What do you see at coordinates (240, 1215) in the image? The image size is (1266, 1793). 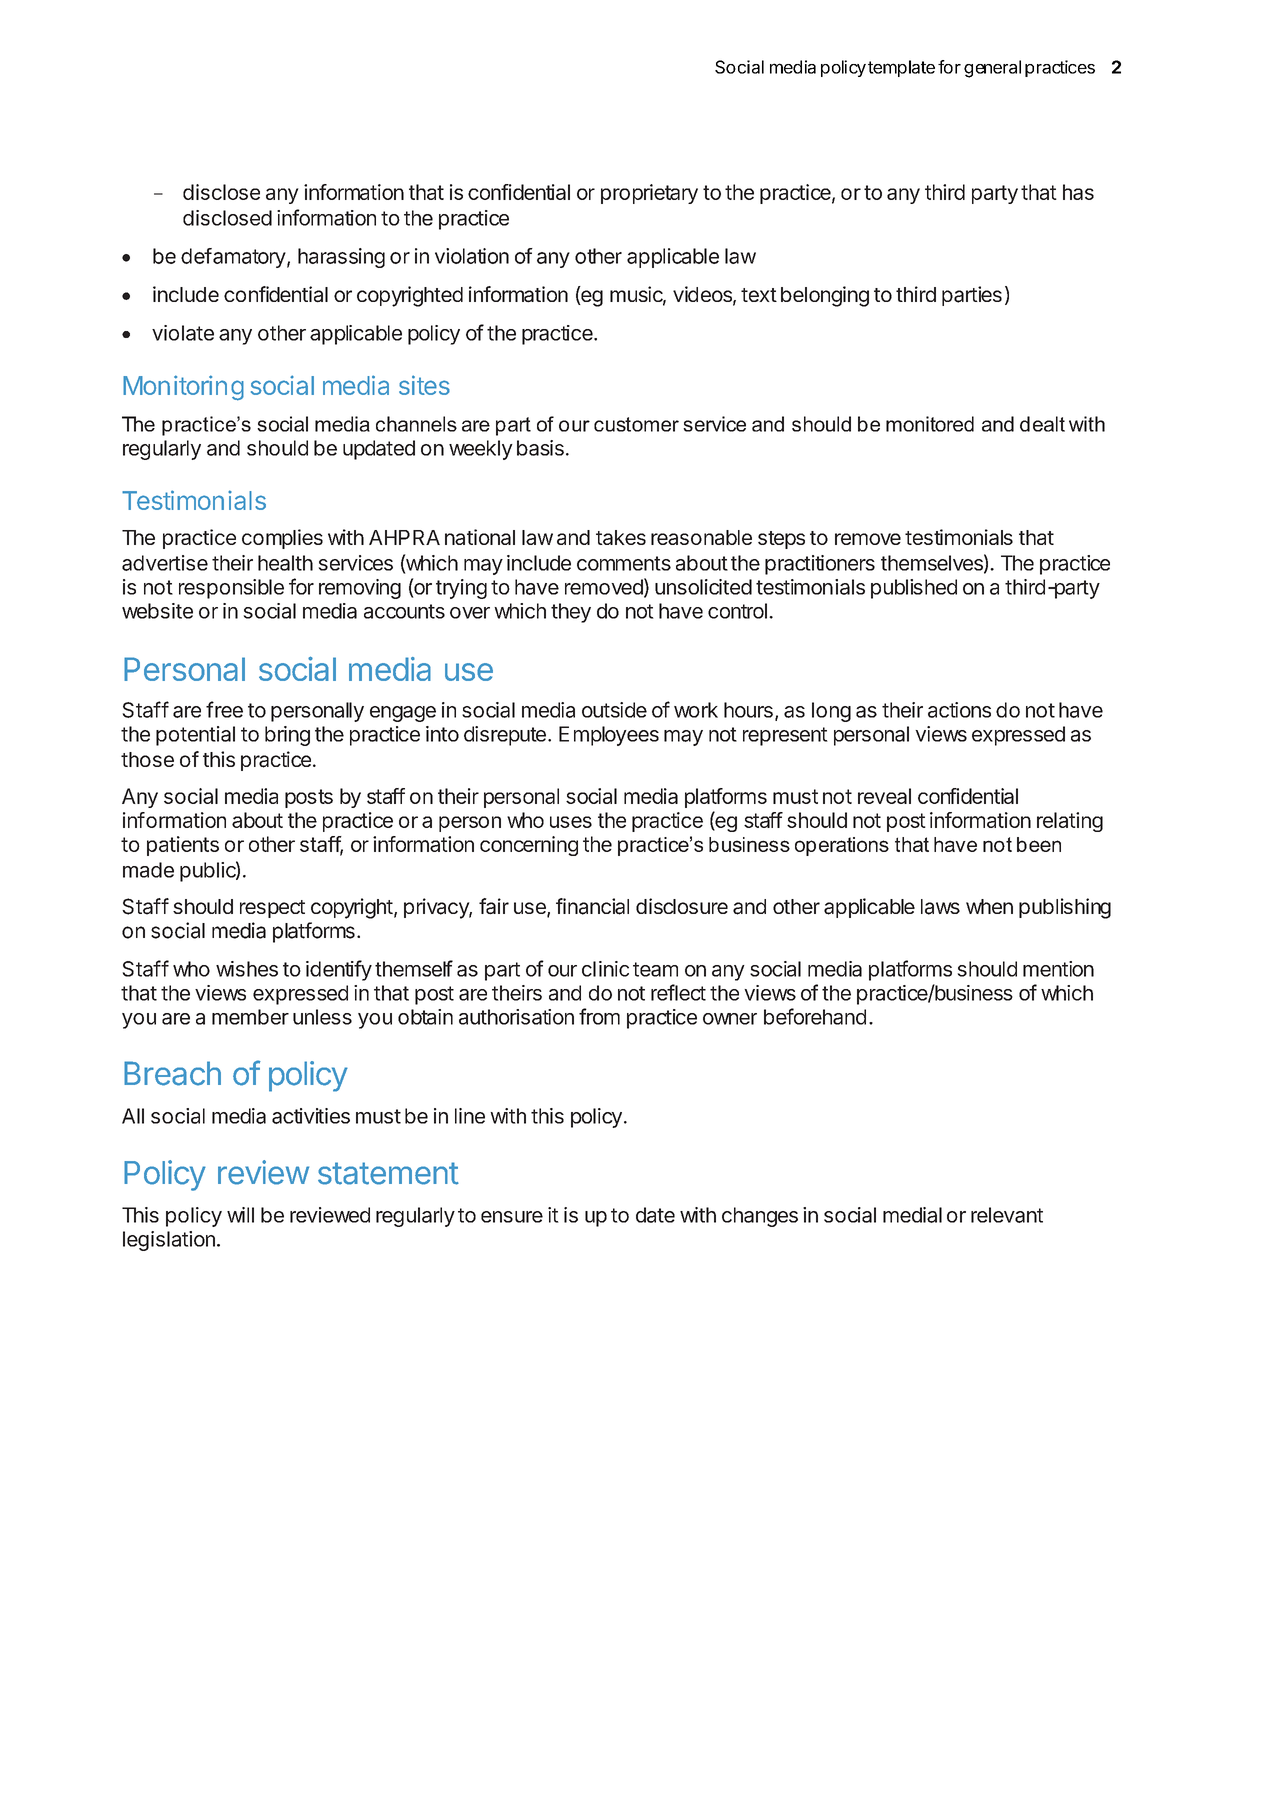 I see `will` at bounding box center [240, 1215].
